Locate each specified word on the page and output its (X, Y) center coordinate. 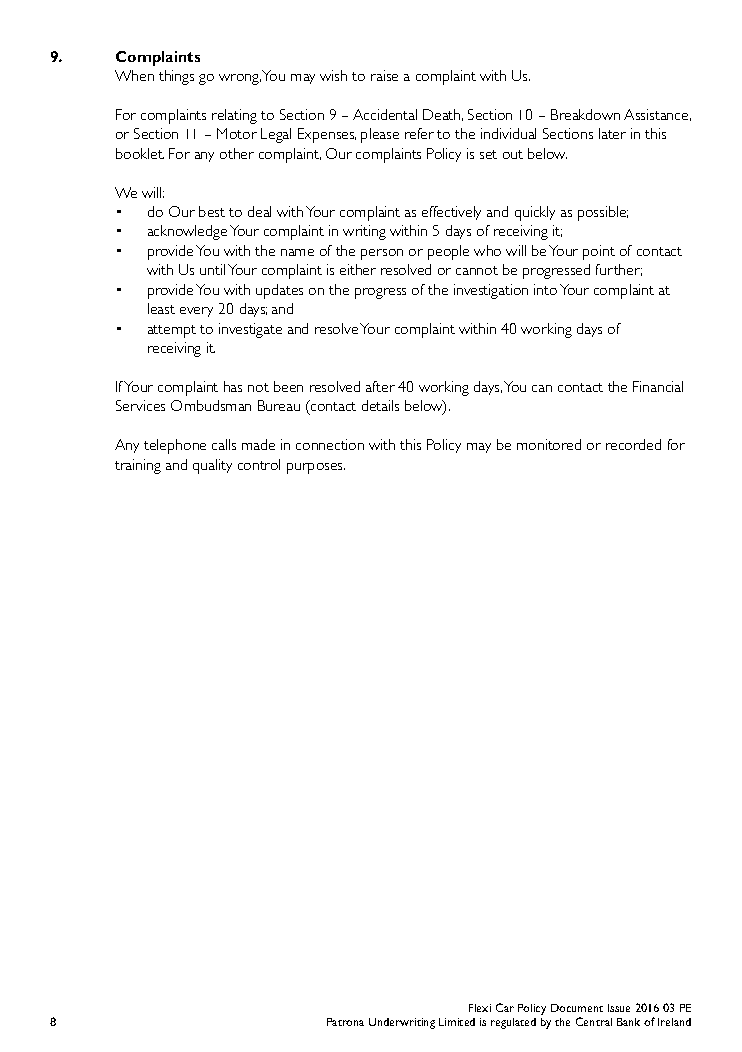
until (212, 269)
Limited (457, 1022)
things (176, 77)
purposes (316, 468)
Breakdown (585, 114)
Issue (619, 1008)
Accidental (385, 114)
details (380, 405)
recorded (633, 444)
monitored (549, 444)
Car (505, 1007)
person (382, 254)
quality (212, 466)
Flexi (480, 1008)
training (138, 466)
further (619, 270)
